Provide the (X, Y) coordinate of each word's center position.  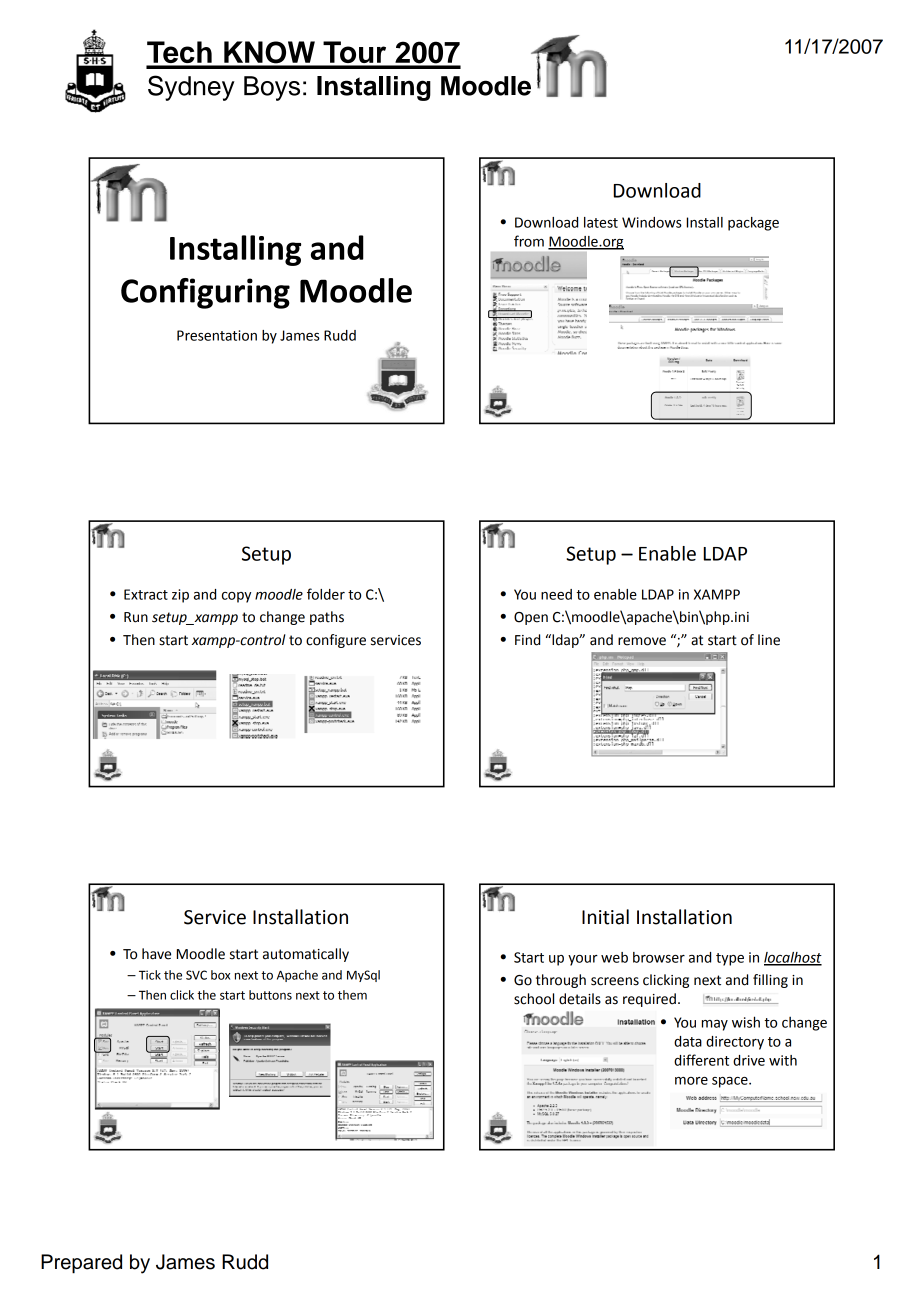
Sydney (191, 88)
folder (326, 594)
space (731, 1082)
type (730, 959)
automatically (306, 955)
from (529, 241)
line (769, 640)
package (753, 224)
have (156, 954)
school (534, 999)
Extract (146, 594)
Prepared (81, 1264)
